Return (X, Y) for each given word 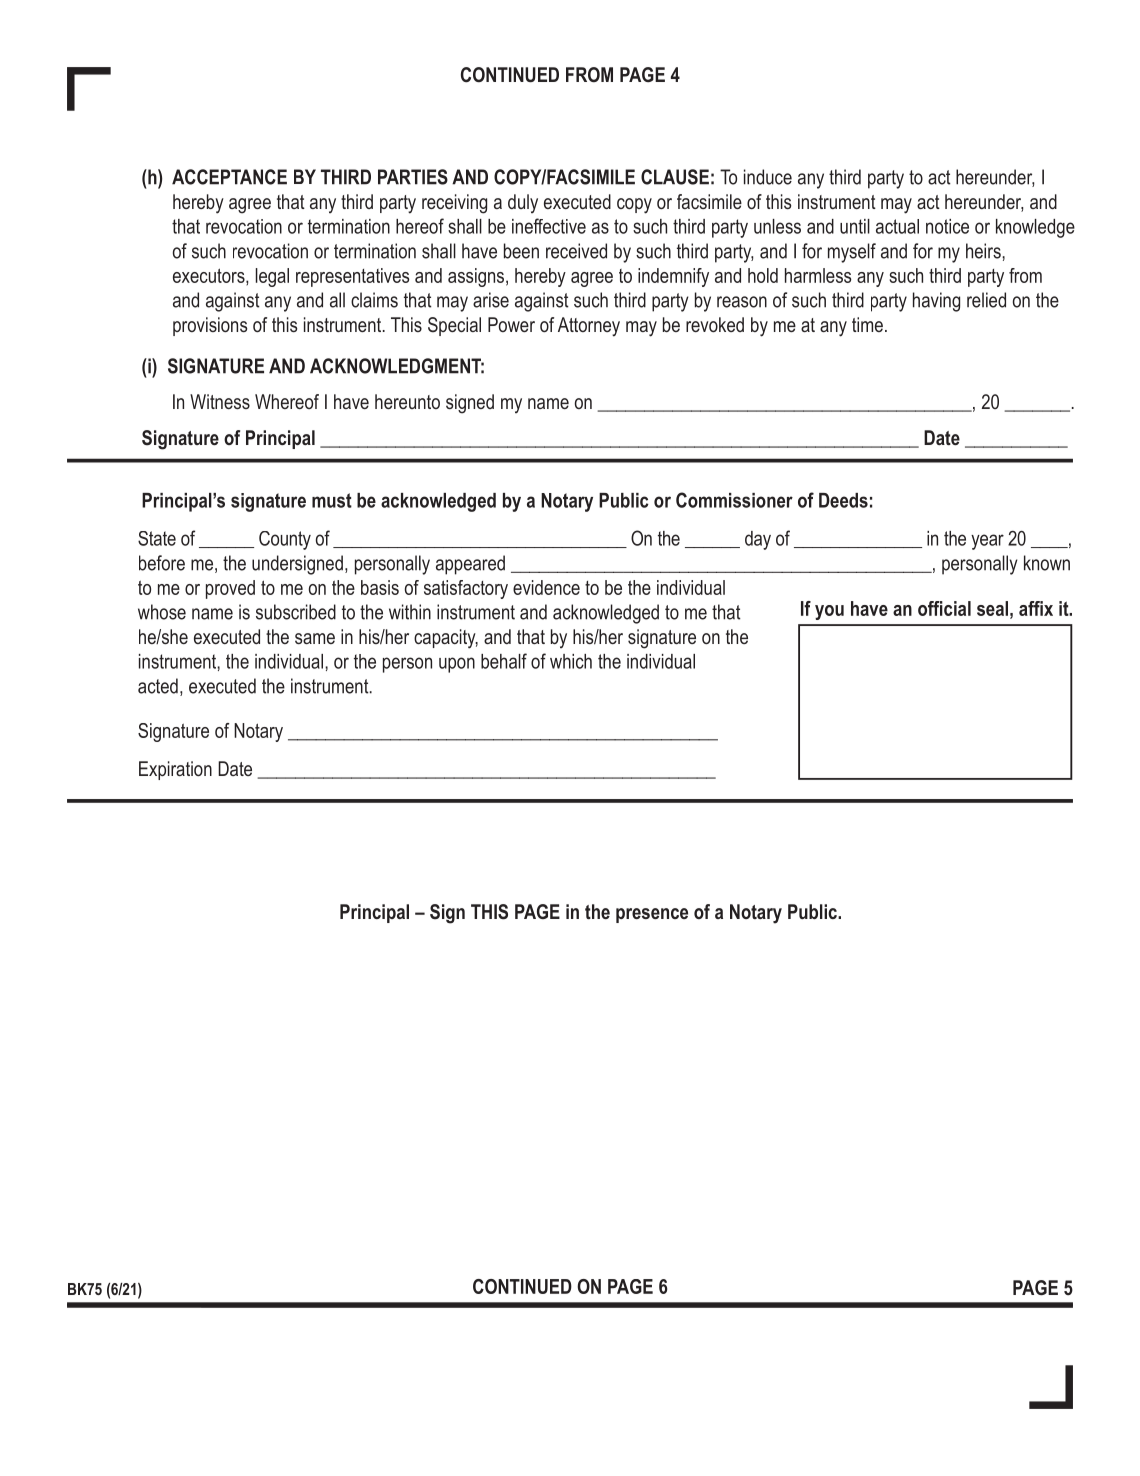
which (571, 661)
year (987, 542)
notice (947, 226)
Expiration (175, 770)
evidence (546, 587)
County (285, 540)
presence (652, 915)
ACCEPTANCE (229, 177)
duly (523, 203)
